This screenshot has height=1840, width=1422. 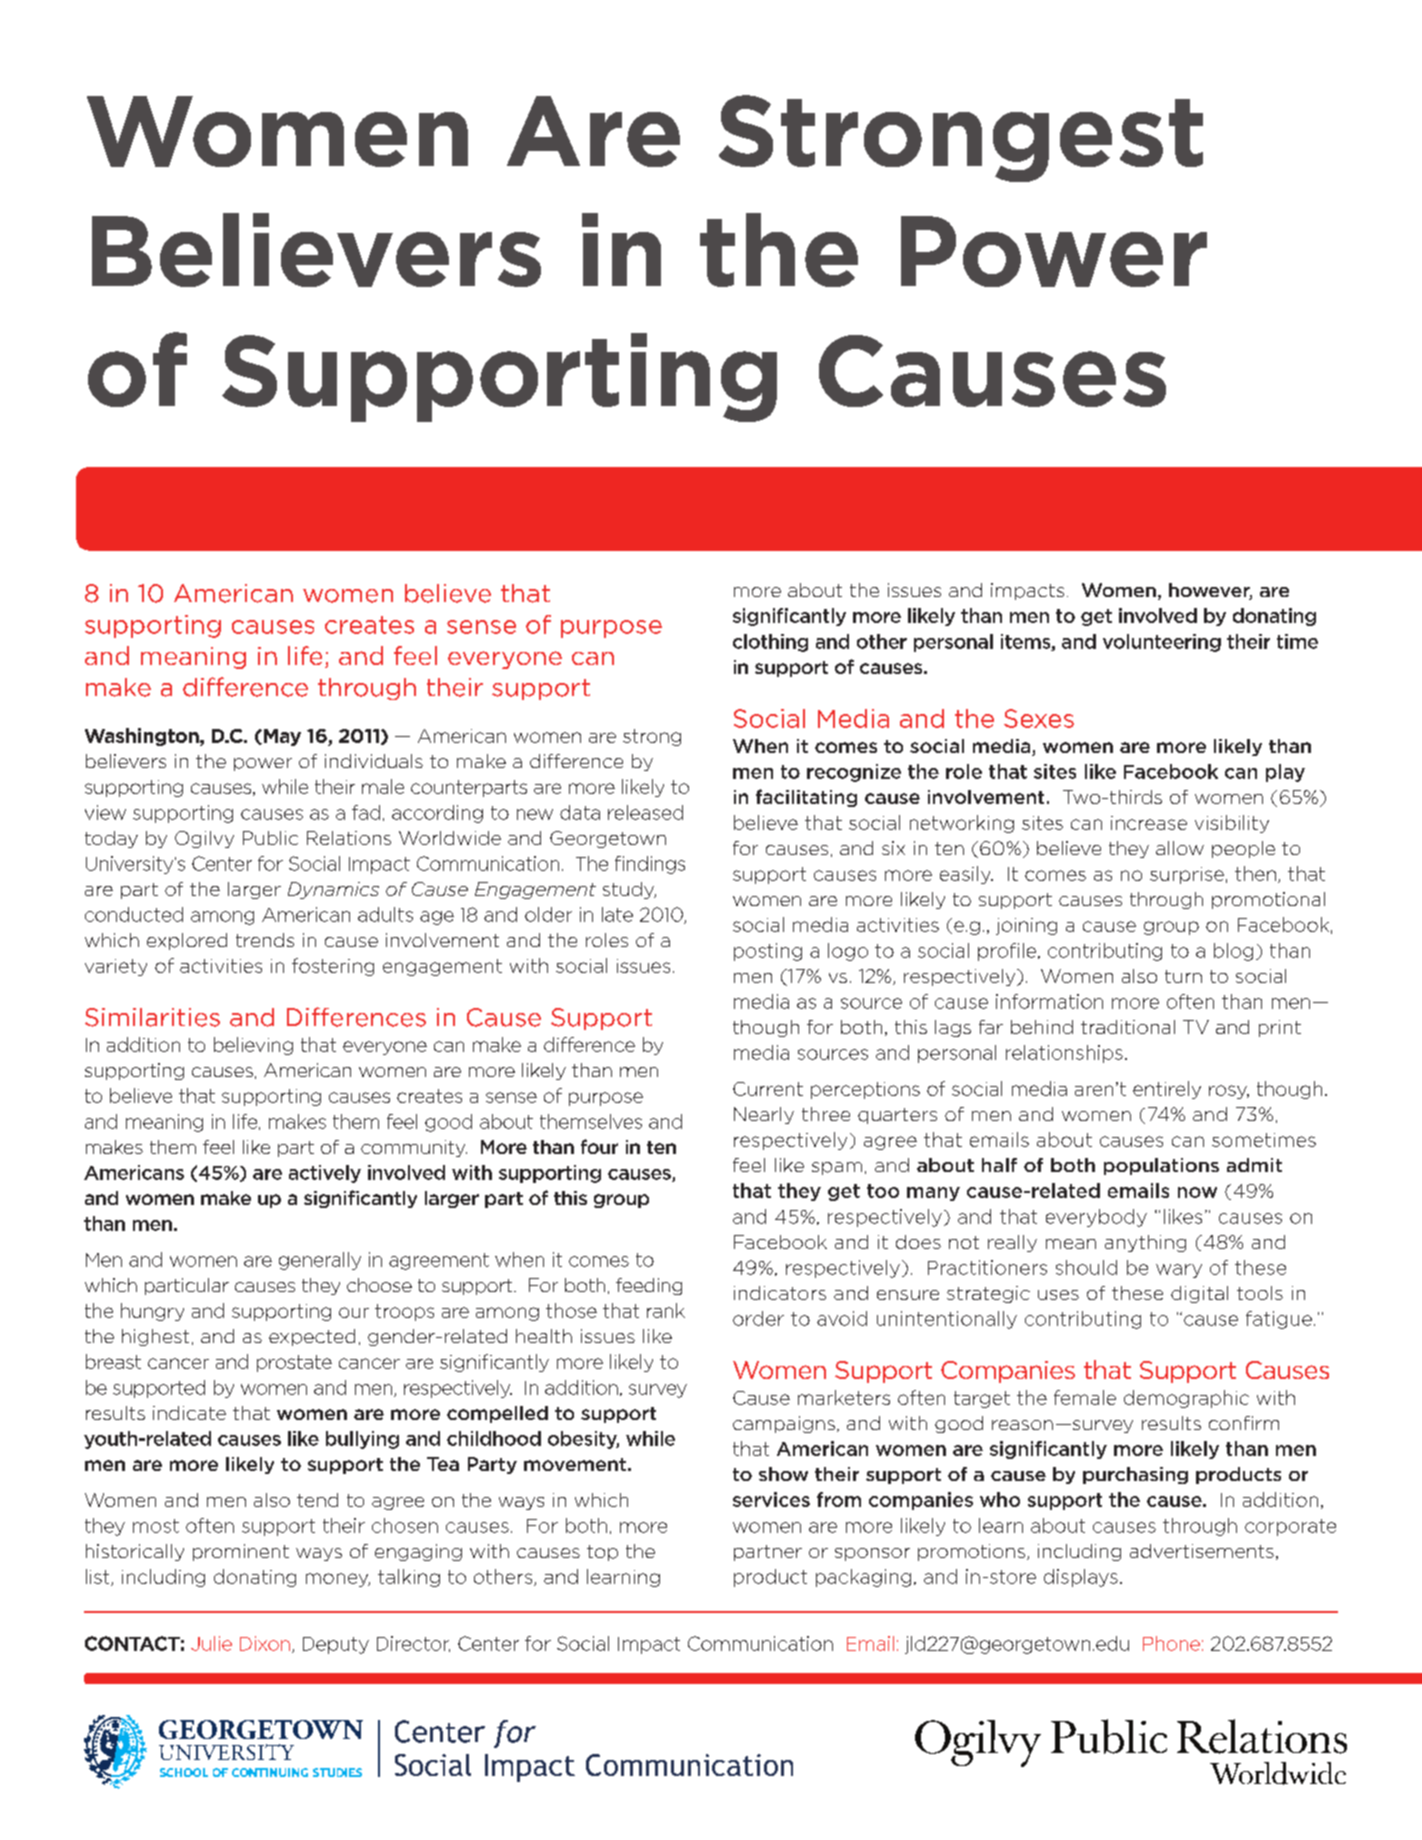 What do you see at coordinates (281, 737) in the screenshot?
I see `May` at bounding box center [281, 737].
